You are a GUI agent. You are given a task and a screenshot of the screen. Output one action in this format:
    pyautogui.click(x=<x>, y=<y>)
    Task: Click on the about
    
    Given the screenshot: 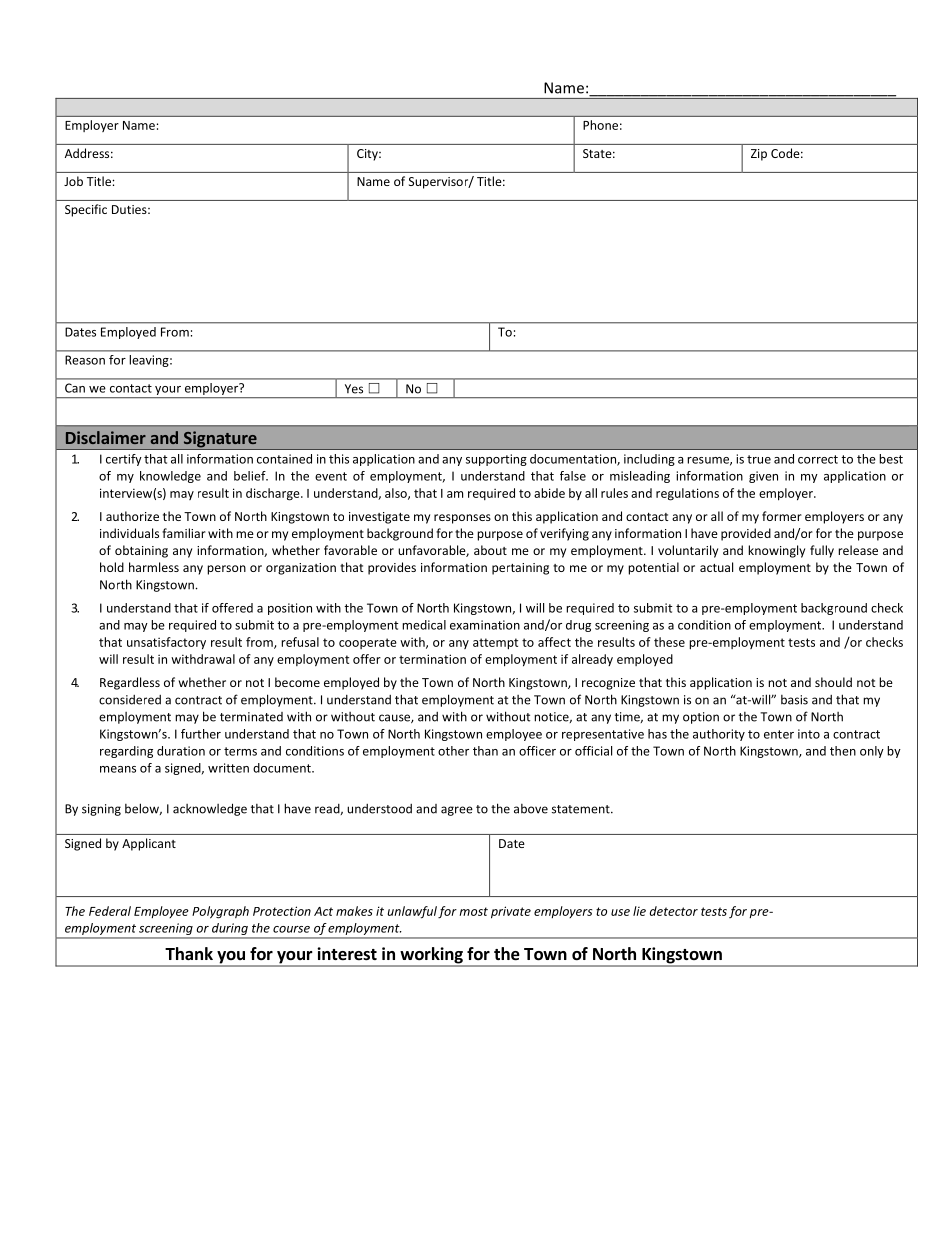 What is the action you would take?
    pyautogui.click(x=490, y=550)
